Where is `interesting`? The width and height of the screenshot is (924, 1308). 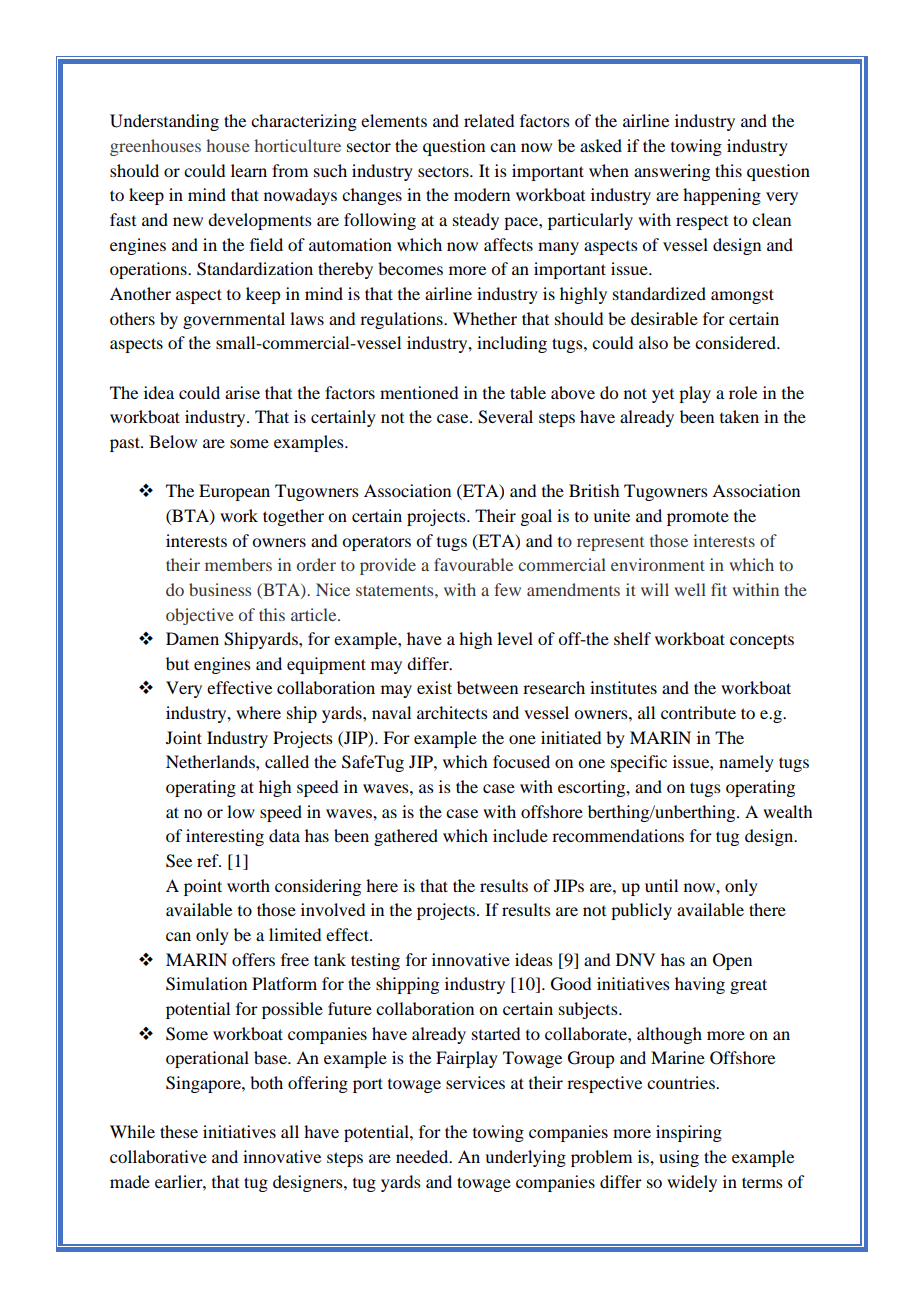 interesting is located at coordinates (225, 837).
